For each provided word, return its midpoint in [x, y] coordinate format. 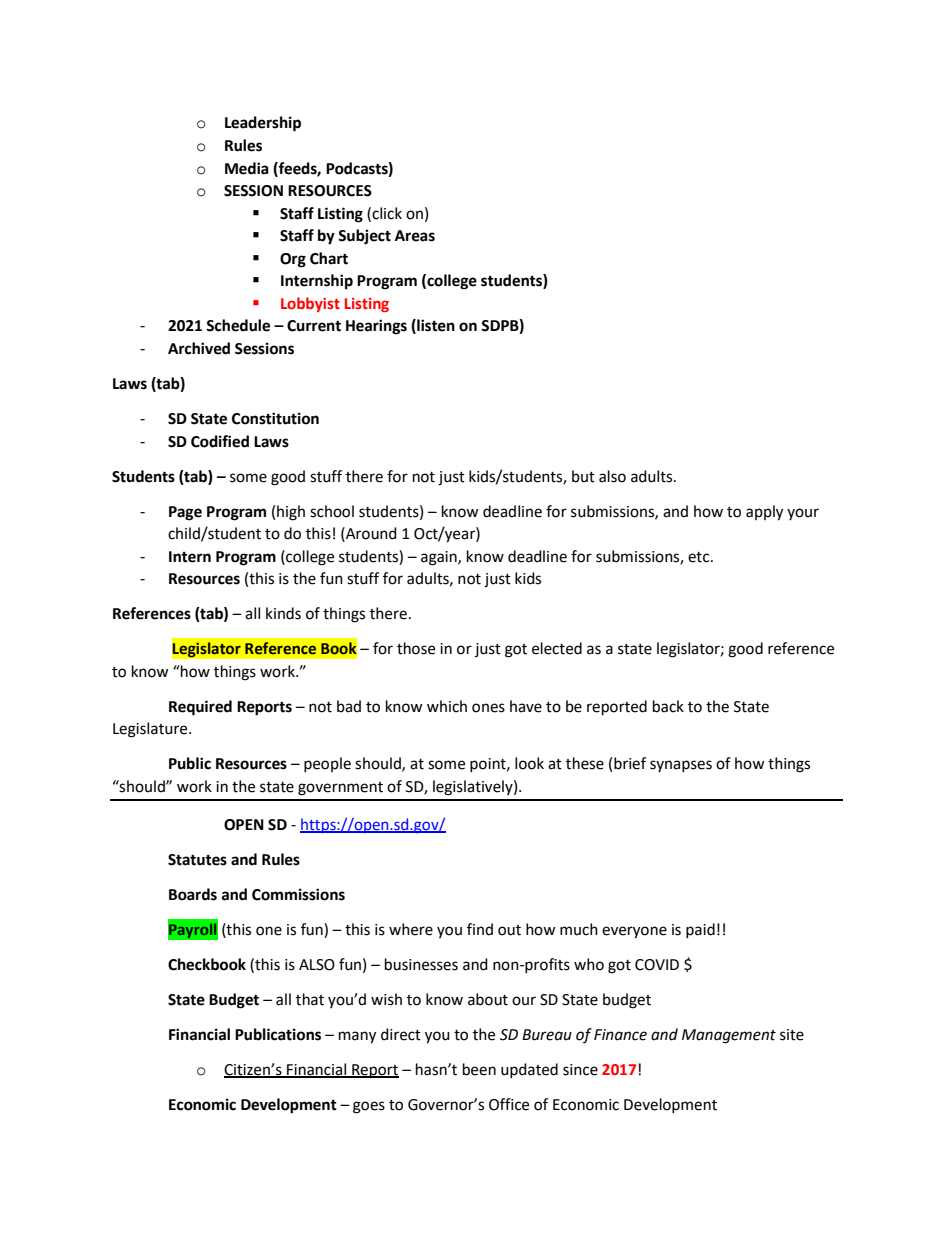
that [310, 999]
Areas [415, 236]
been [479, 1069]
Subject [364, 237]
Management [729, 1036]
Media [247, 168]
